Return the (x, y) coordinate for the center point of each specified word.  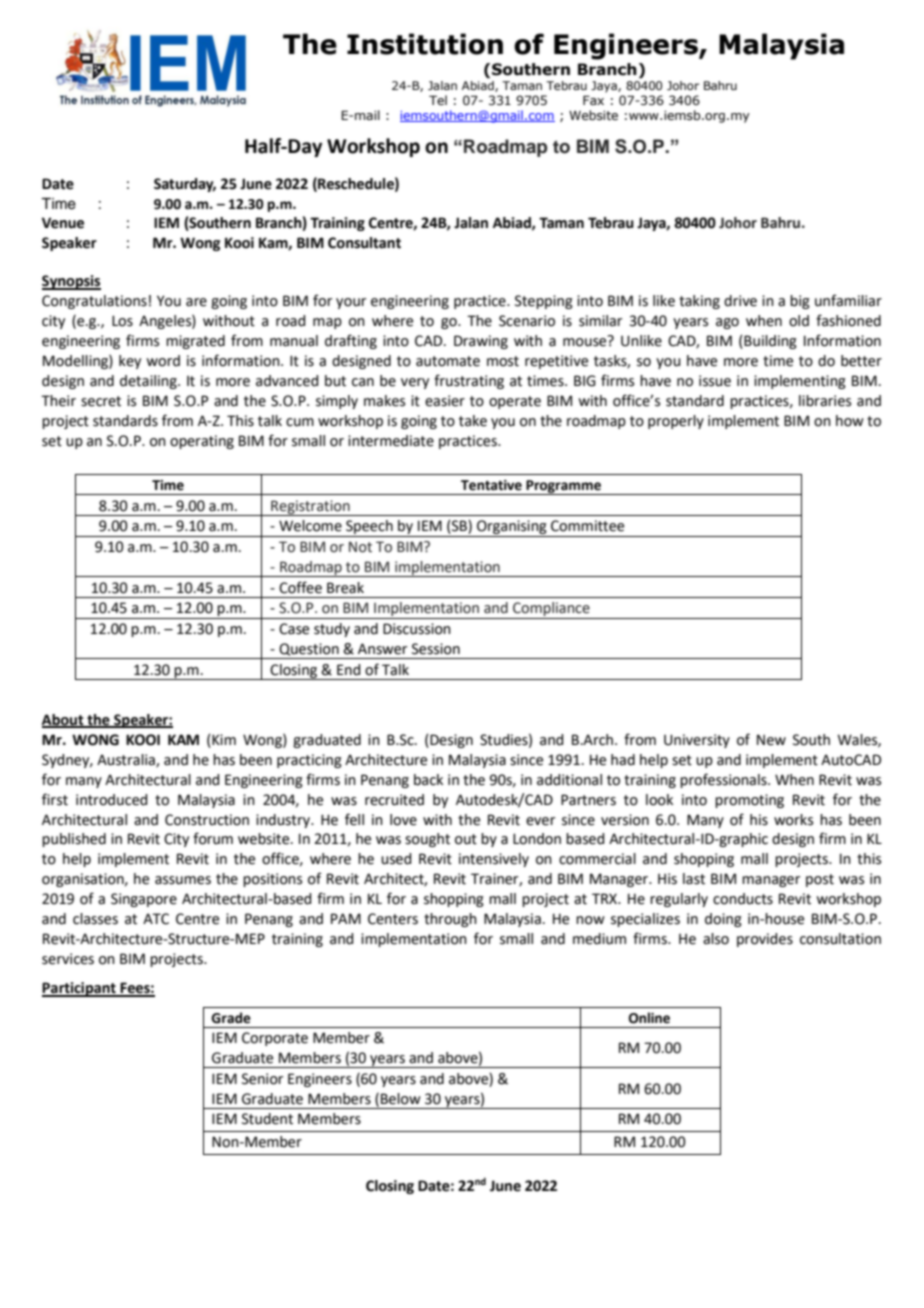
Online (649, 1018)
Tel (438, 100)
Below (401, 1099)
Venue (63, 223)
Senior (262, 1079)
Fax (593, 100)
